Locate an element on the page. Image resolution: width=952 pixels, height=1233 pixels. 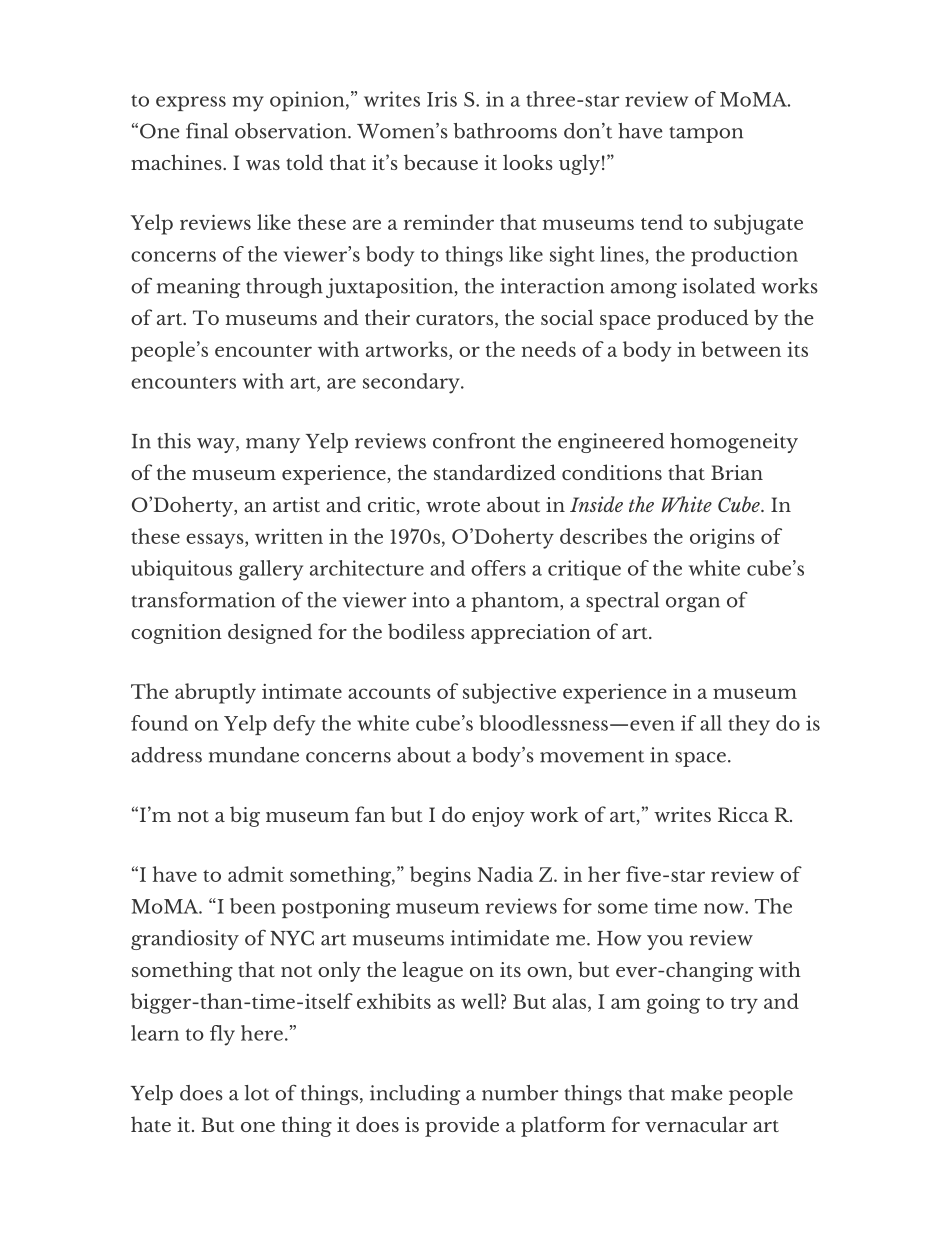
organ is located at coordinates (693, 604).
